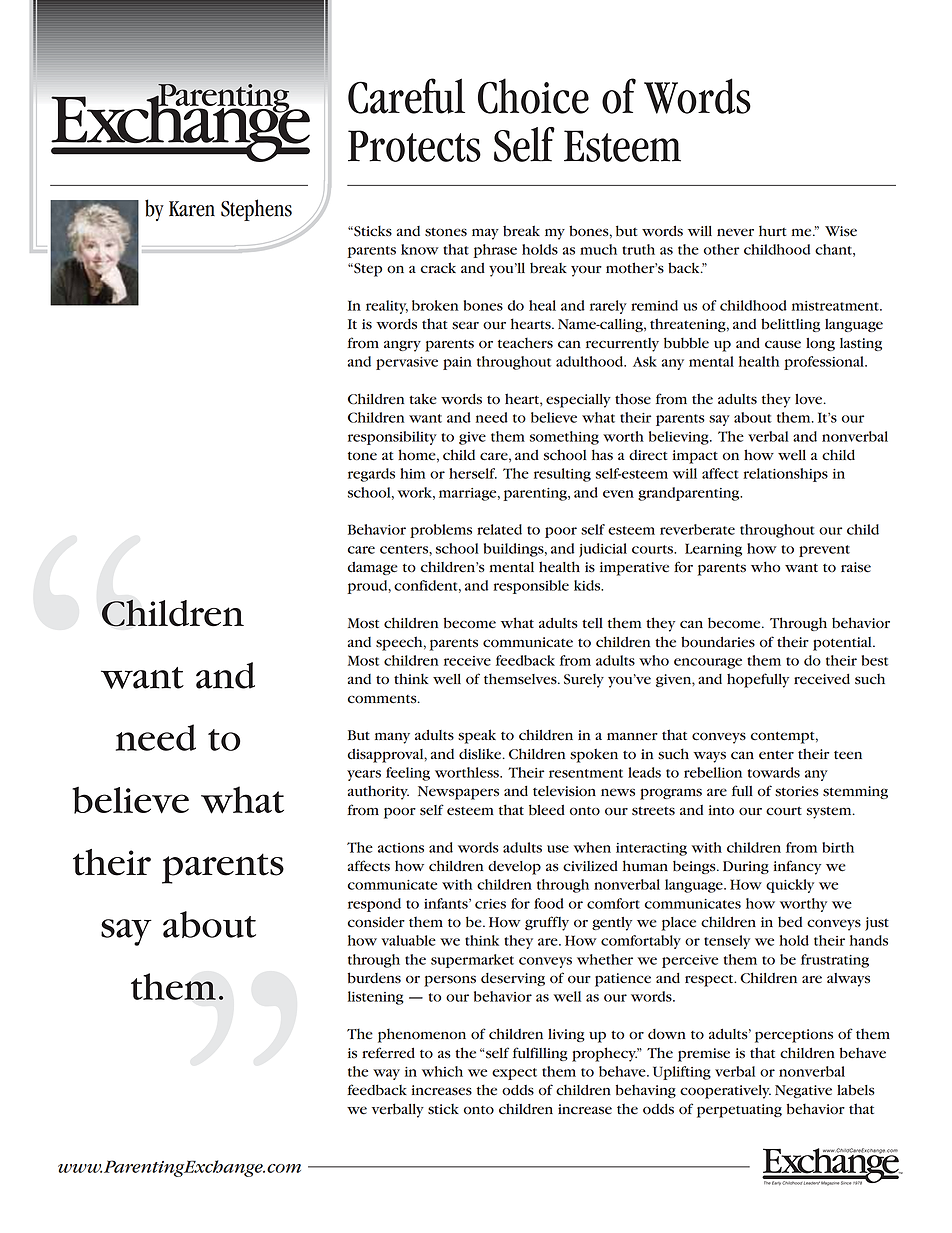  Describe the element at coordinates (514, 1074) in the screenshot. I see `expect` at that location.
